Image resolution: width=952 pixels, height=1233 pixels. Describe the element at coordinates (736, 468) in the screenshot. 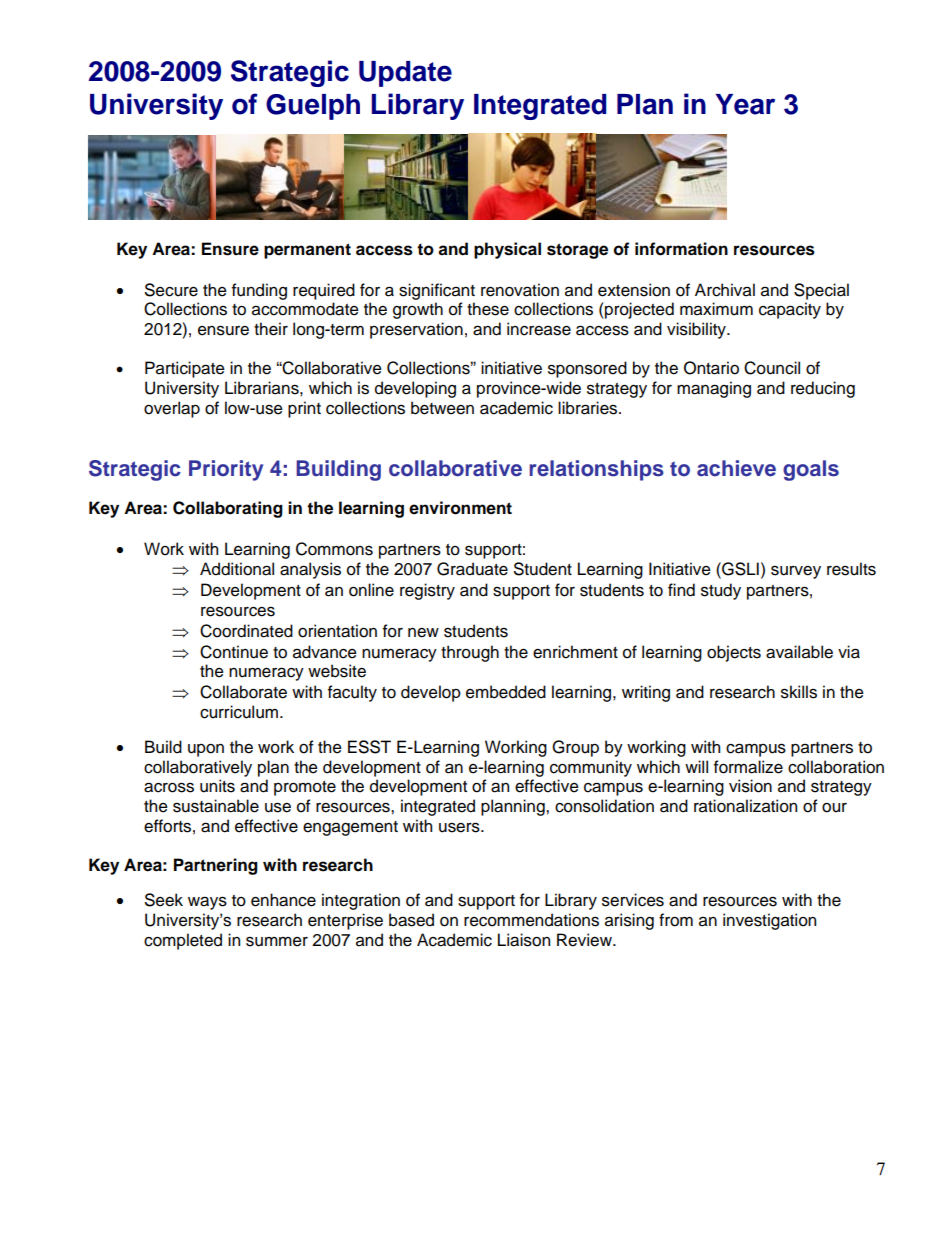

I see `achieve` at that location.
